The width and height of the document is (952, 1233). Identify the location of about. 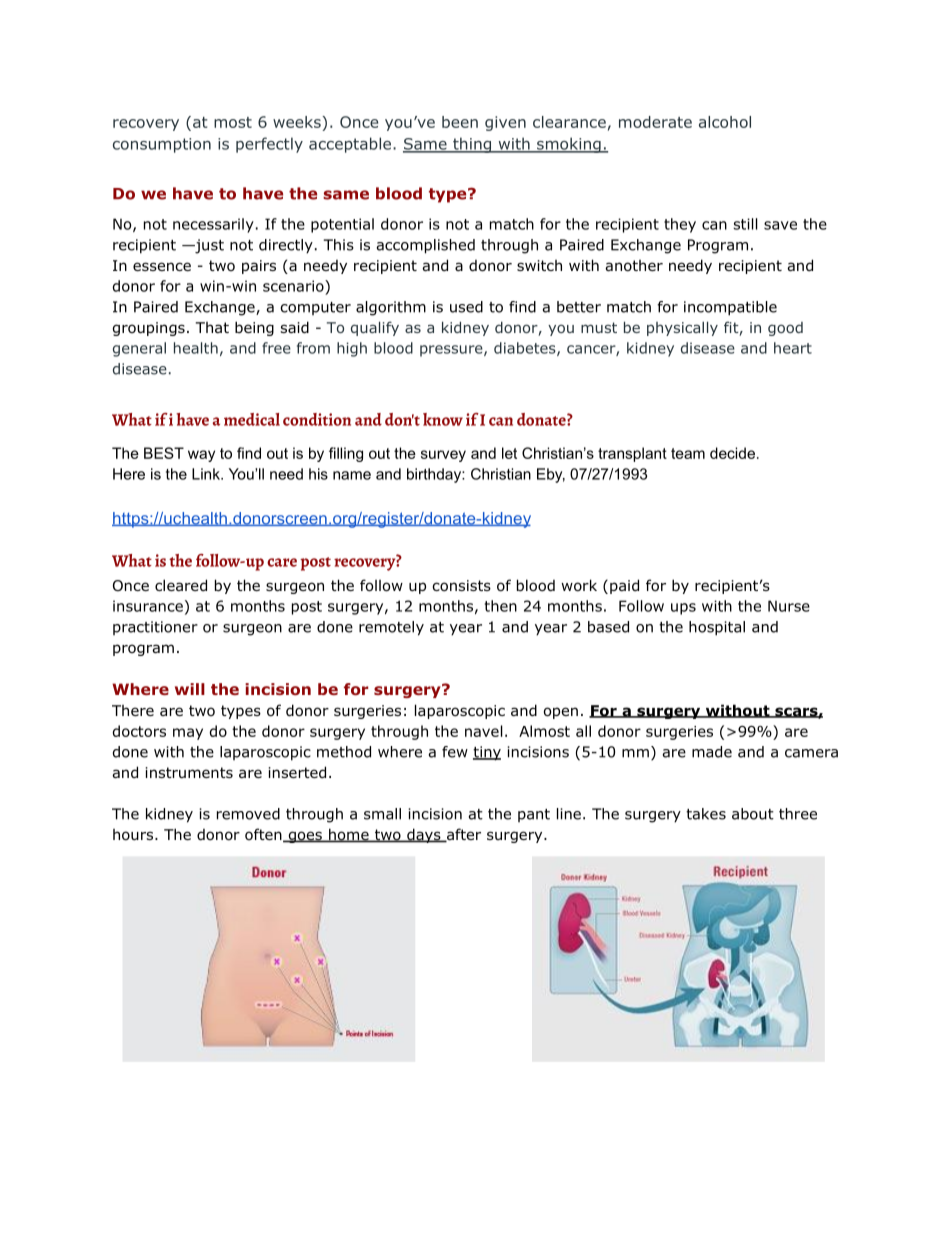
(753, 814).
